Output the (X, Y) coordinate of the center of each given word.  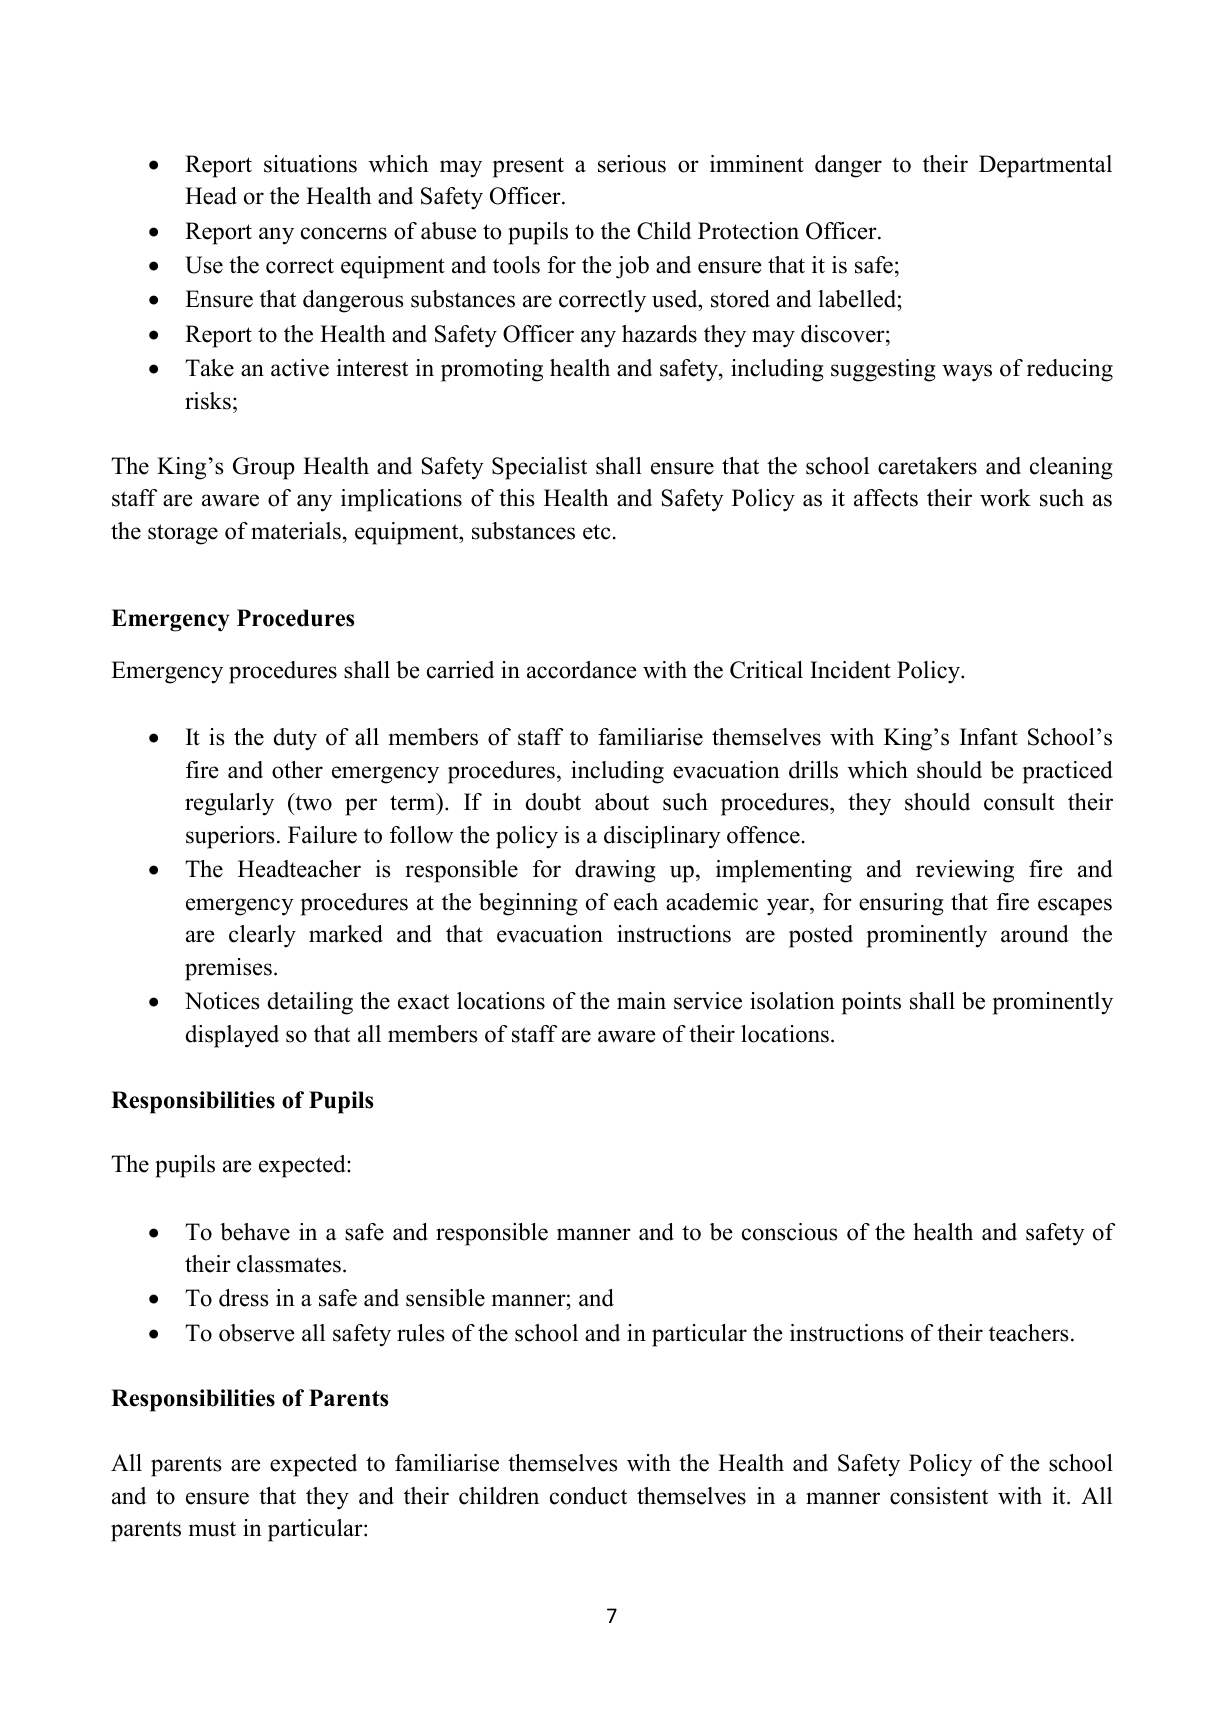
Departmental (1045, 166)
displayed (232, 1036)
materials (296, 531)
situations (310, 164)
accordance (582, 670)
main (641, 1001)
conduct (588, 1496)
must (212, 1529)
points (871, 1003)
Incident (850, 670)
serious (632, 164)
